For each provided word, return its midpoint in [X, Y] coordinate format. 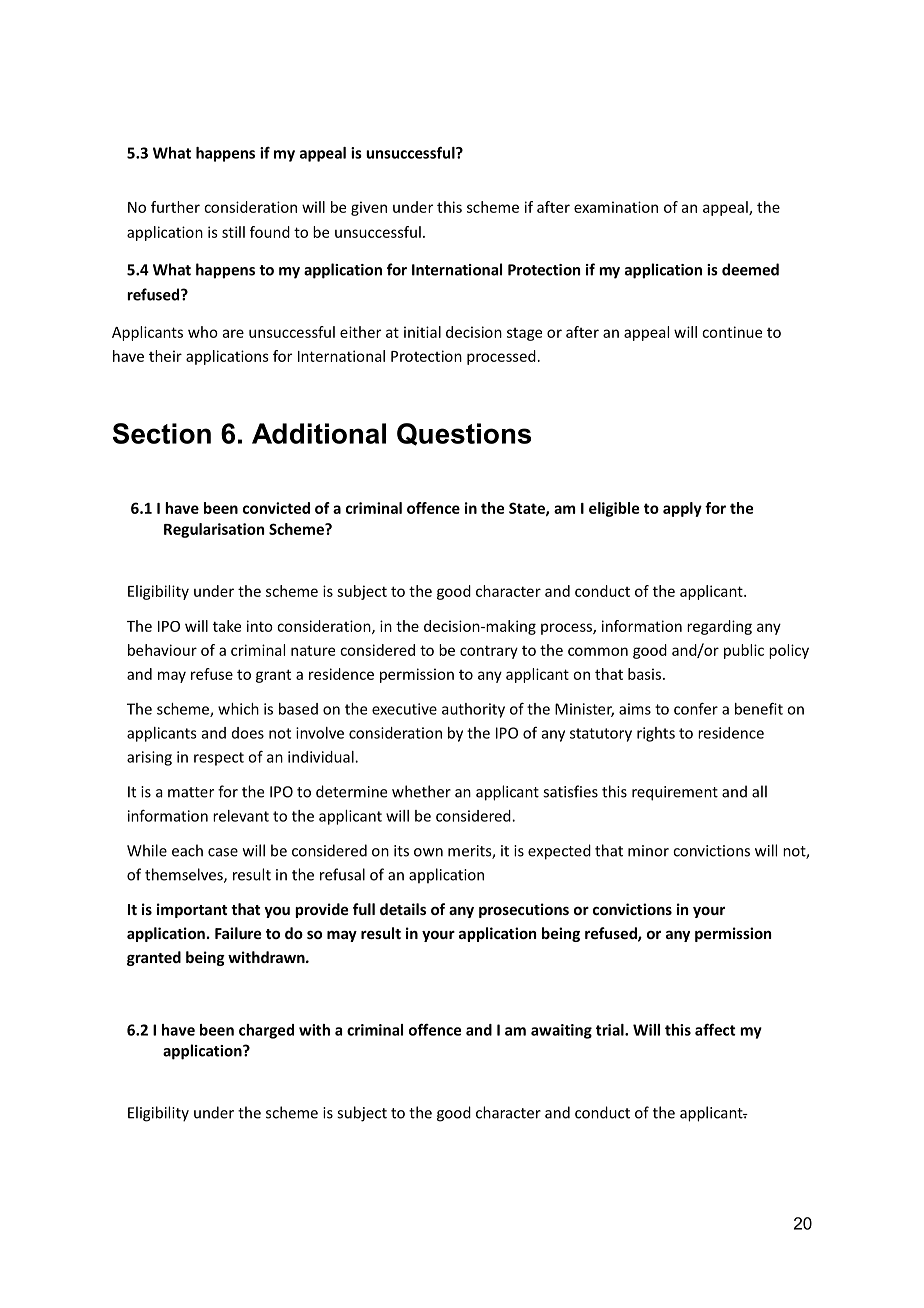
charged [266, 1031]
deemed [750, 269]
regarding [719, 627]
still [233, 232]
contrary [489, 652]
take [227, 626]
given [369, 208]
